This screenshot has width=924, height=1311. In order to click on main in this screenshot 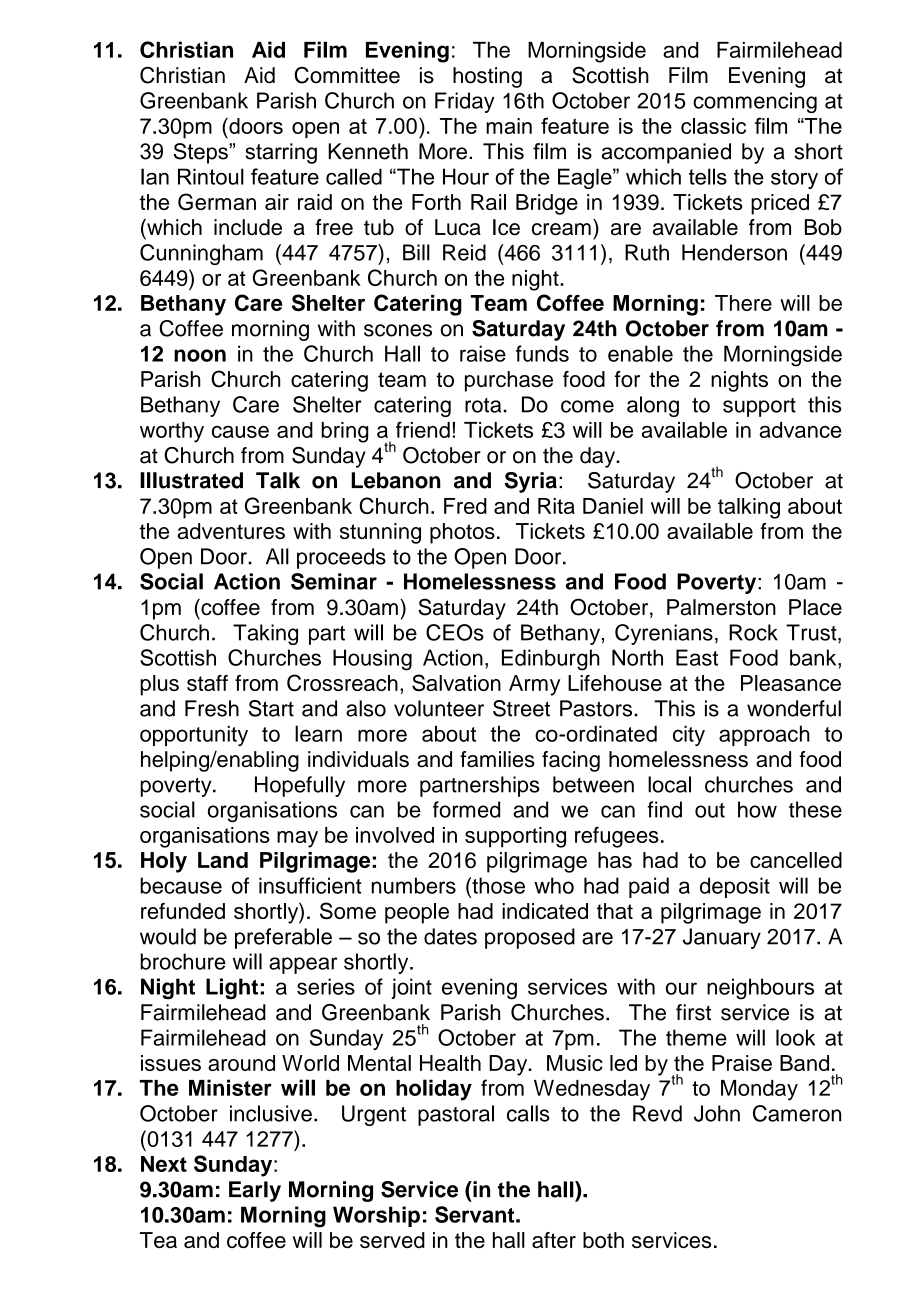, I will do `click(509, 126)`.
